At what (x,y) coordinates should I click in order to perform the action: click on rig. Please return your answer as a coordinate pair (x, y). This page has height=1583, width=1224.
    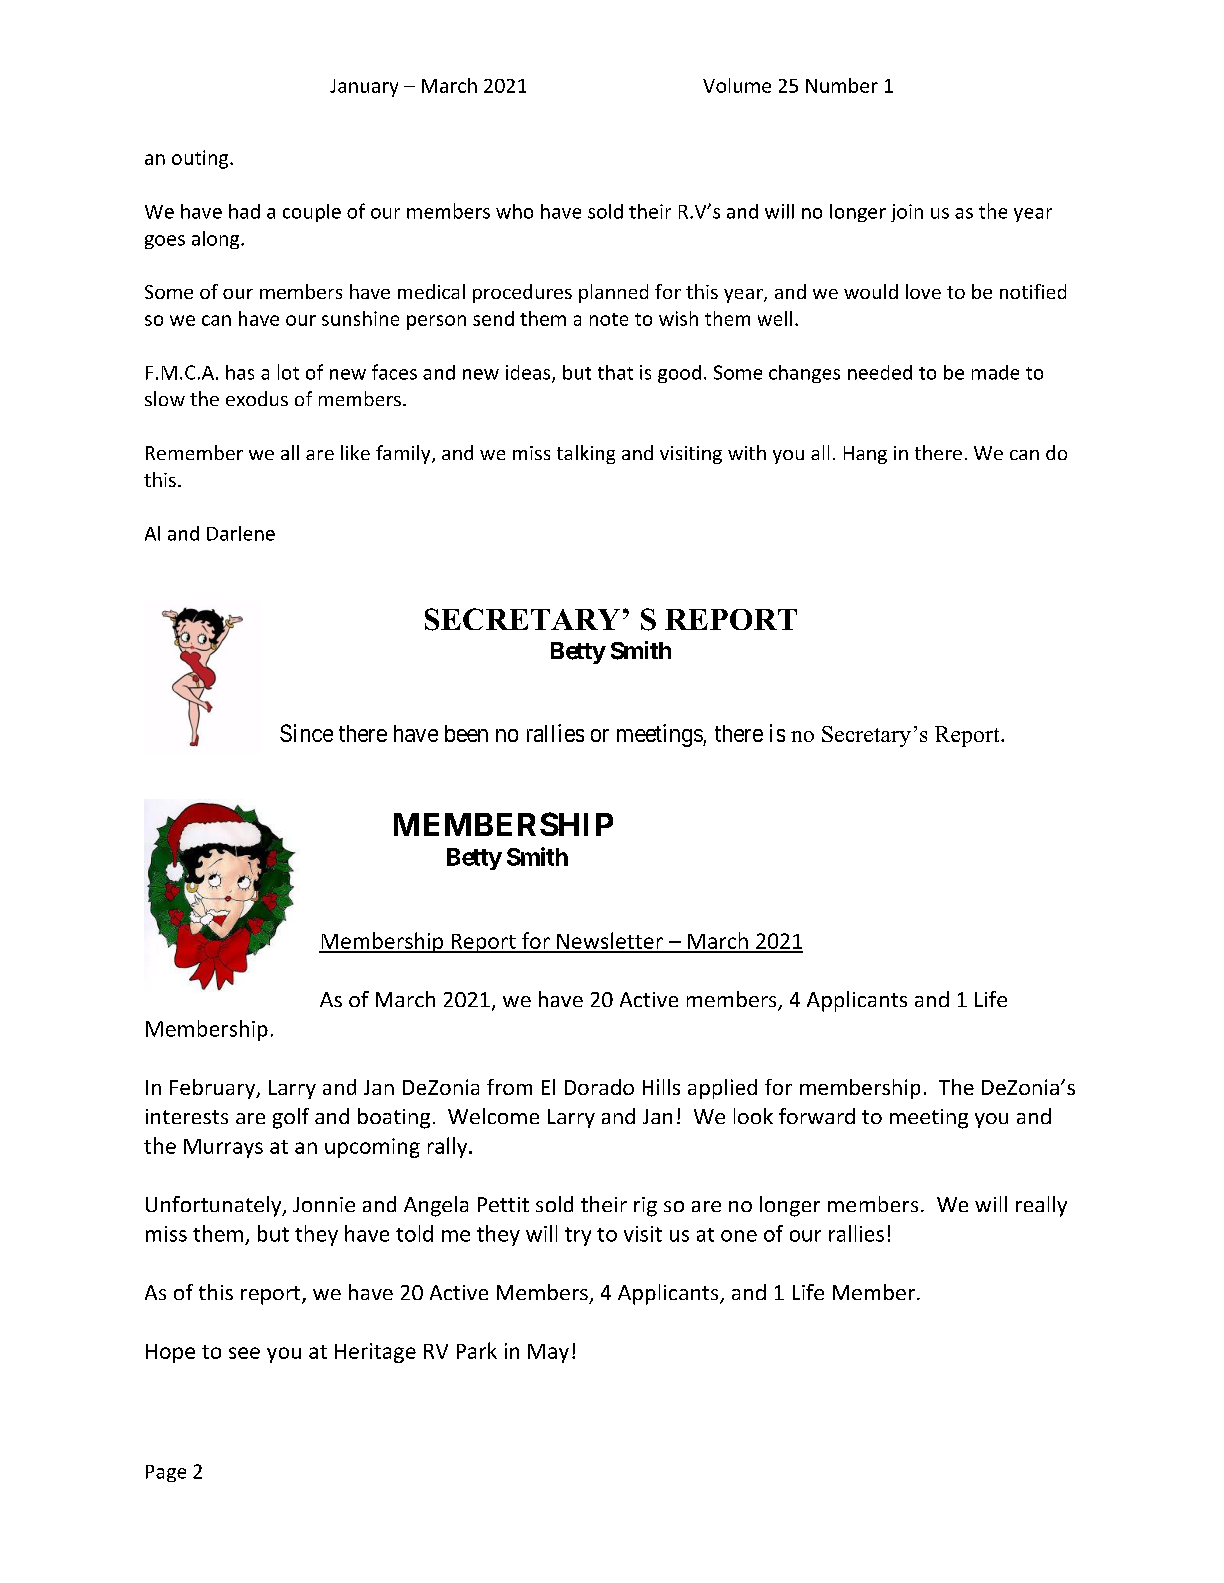
    Looking at the image, I should click on (645, 1207).
